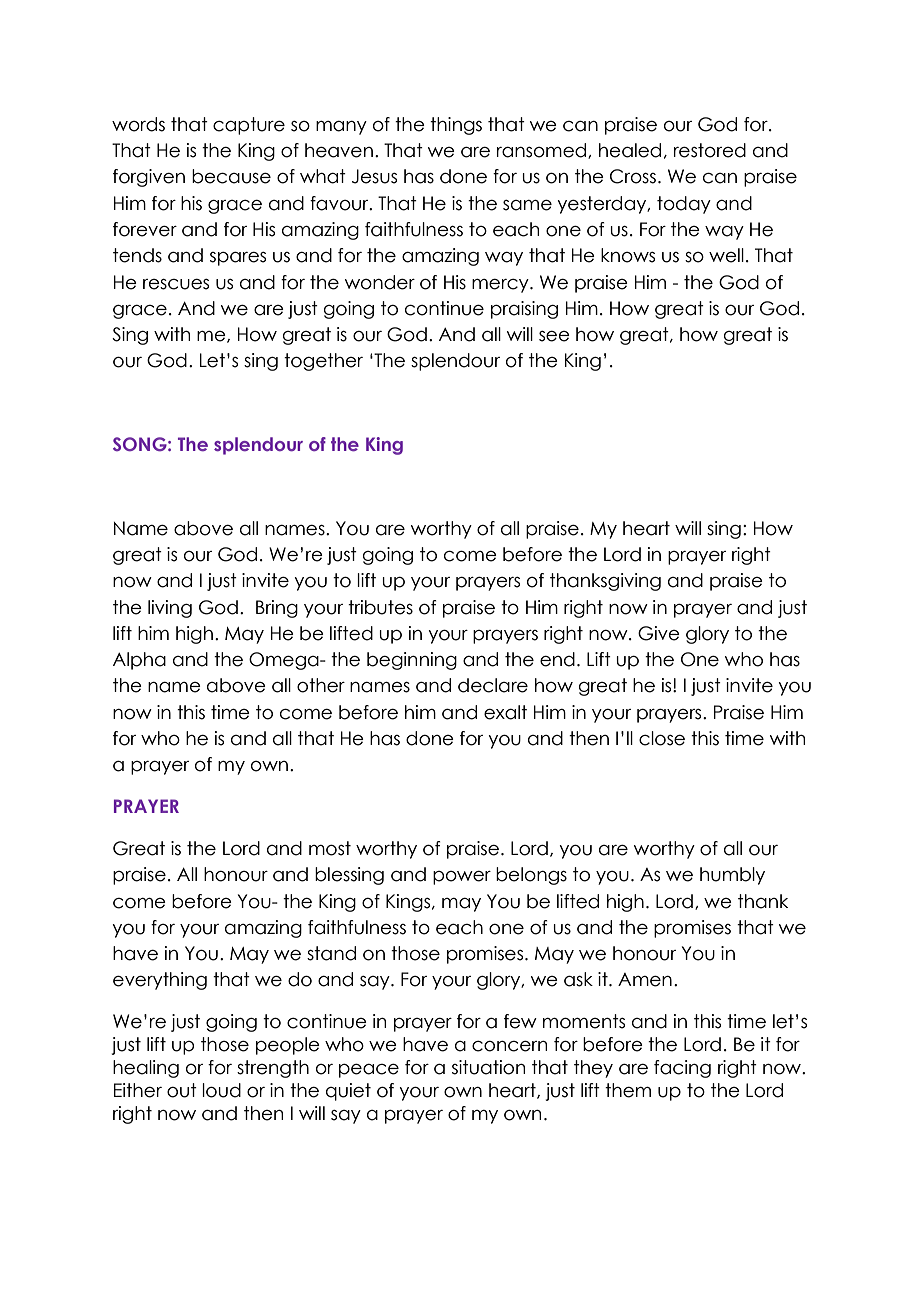 Image resolution: width=924 pixels, height=1308 pixels. Describe the element at coordinates (221, 1090) in the document. I see `loud` at that location.
